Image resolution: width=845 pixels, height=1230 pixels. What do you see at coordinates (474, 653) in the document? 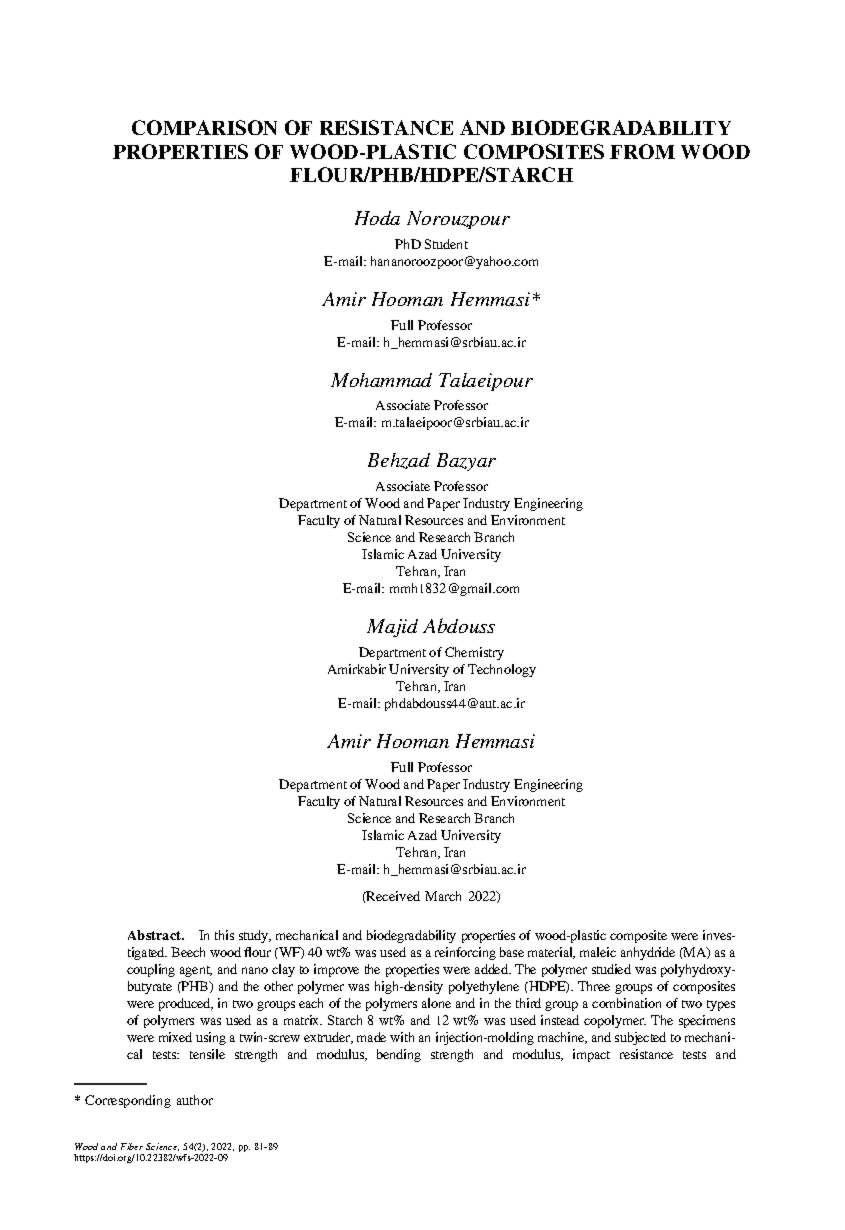
I see `Chemistry` at bounding box center [474, 653].
